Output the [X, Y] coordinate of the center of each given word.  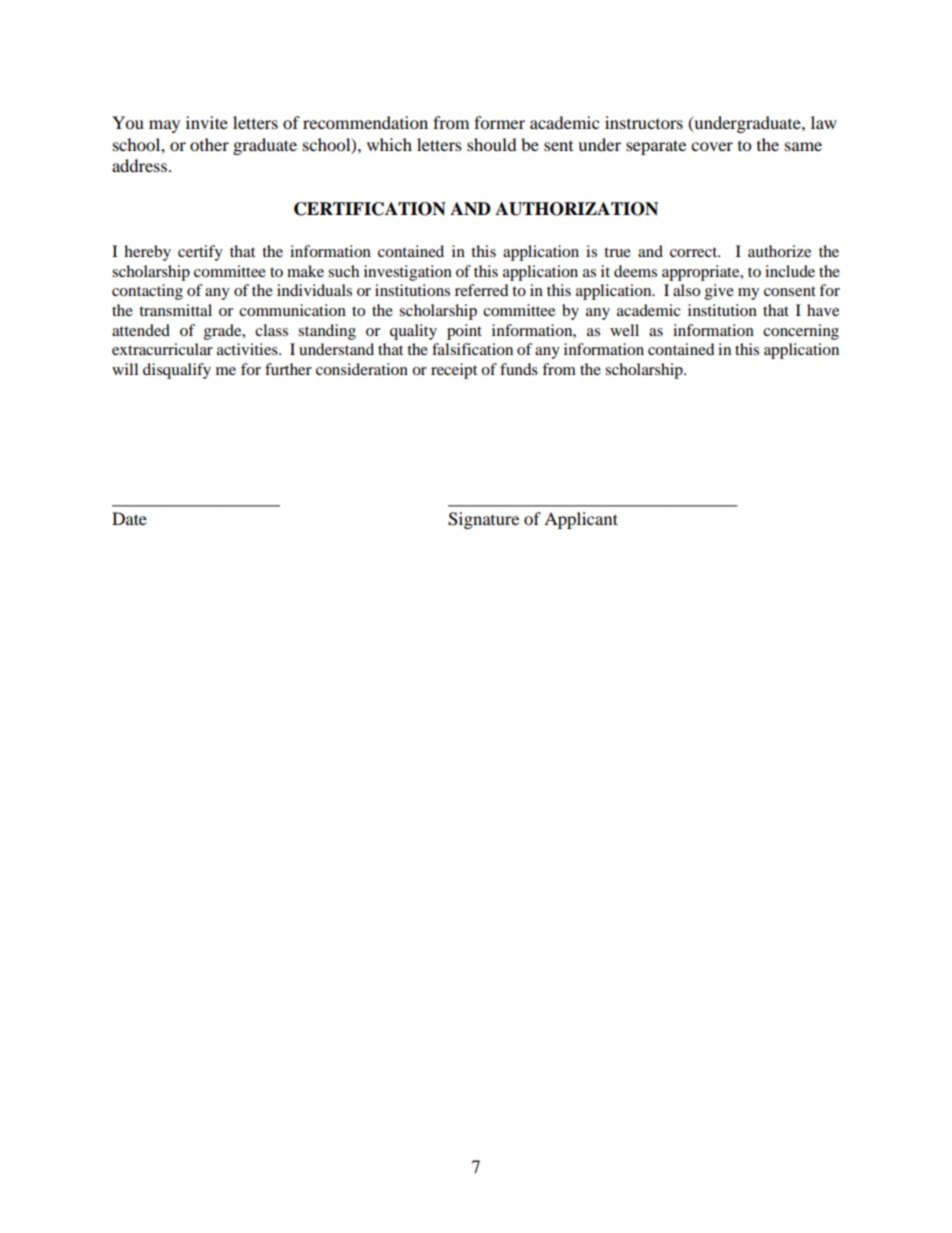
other [209, 144]
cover [712, 146]
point [464, 332]
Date [129, 518]
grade [224, 332]
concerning [801, 332]
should [492, 144]
